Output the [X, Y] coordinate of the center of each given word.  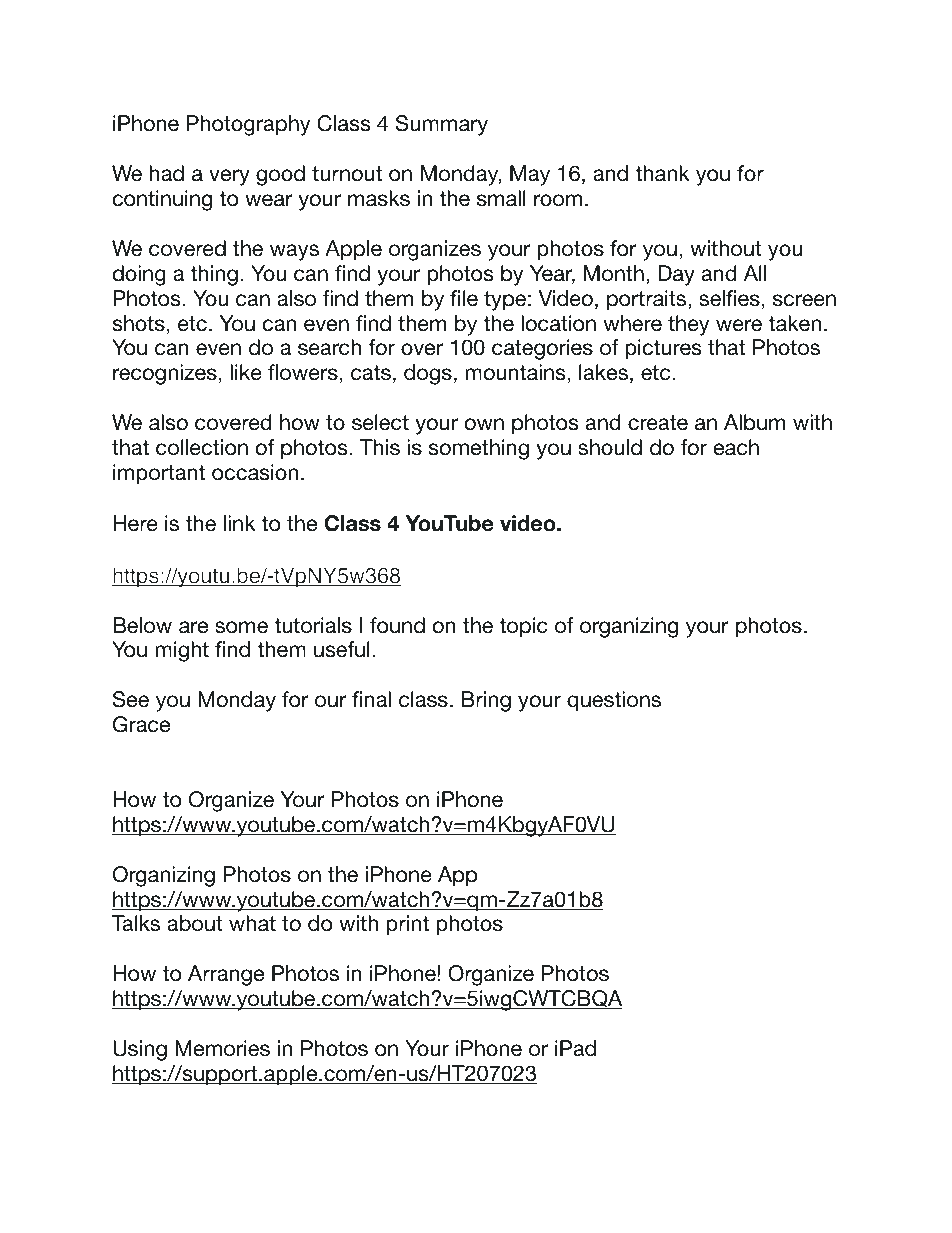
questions [614, 701]
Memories [222, 1048]
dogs [428, 374]
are [193, 627]
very [229, 177]
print [407, 925]
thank [662, 173]
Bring [486, 701]
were [739, 325]
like [246, 372]
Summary [442, 125]
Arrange [226, 975]
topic [523, 627]
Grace [141, 724]
